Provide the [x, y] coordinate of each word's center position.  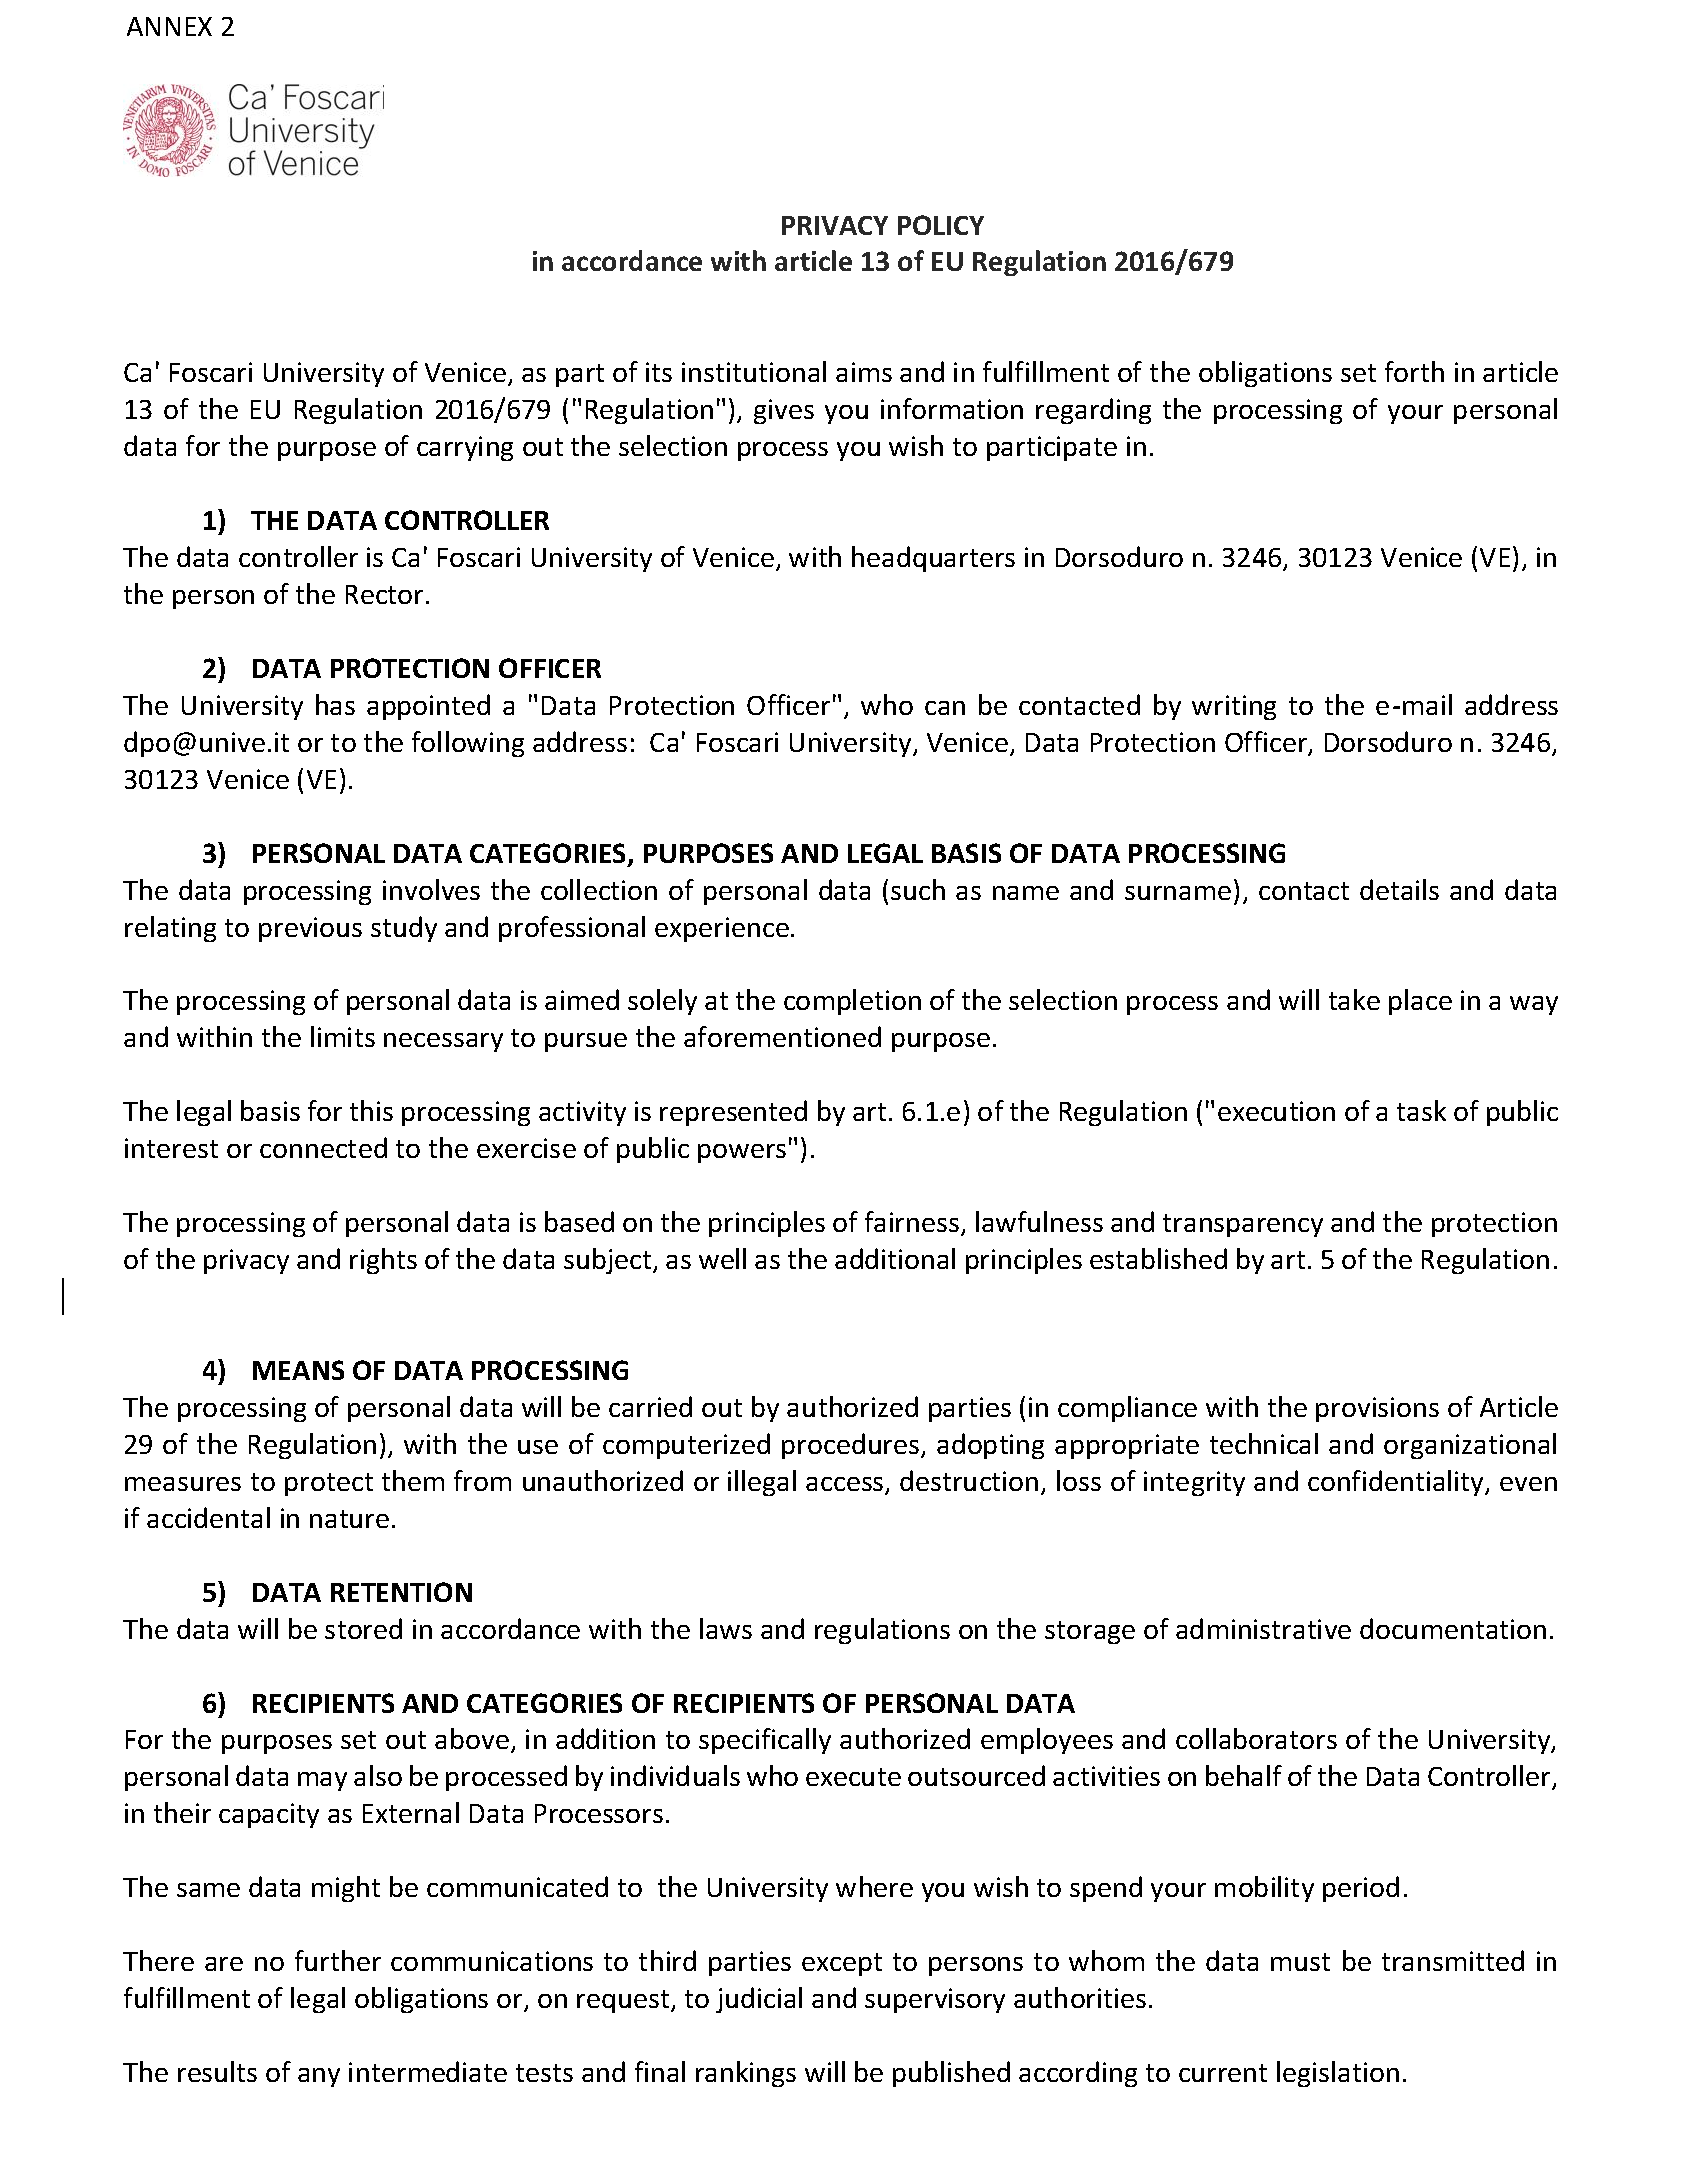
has [335, 704]
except [842, 1964]
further [338, 1960]
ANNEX [169, 26]
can [945, 708]
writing [1234, 707]
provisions [1377, 1409]
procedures [852, 1446]
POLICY [941, 225]
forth [1414, 371]
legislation [1338, 2074]
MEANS [298, 1370]
